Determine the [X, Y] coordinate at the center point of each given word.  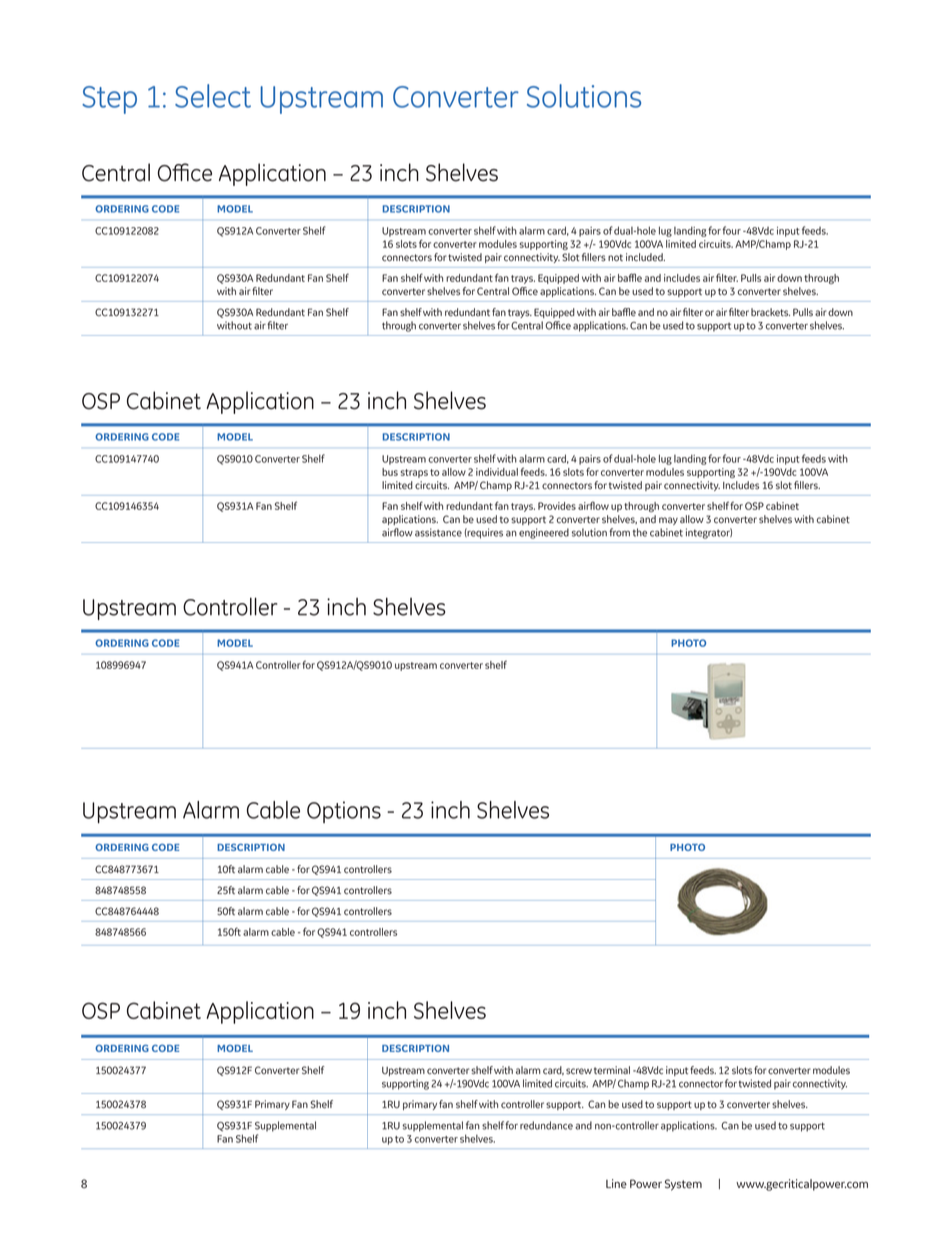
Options [344, 812]
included [645, 257]
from [619, 532]
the [640, 532]
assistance [438, 532]
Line [616, 1183]
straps [414, 473]
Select [213, 96]
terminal [612, 1070]
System [683, 1185]
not [615, 258]
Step [109, 100]
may [668, 521]
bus [390, 472]
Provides [557, 506]
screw [579, 1071]
